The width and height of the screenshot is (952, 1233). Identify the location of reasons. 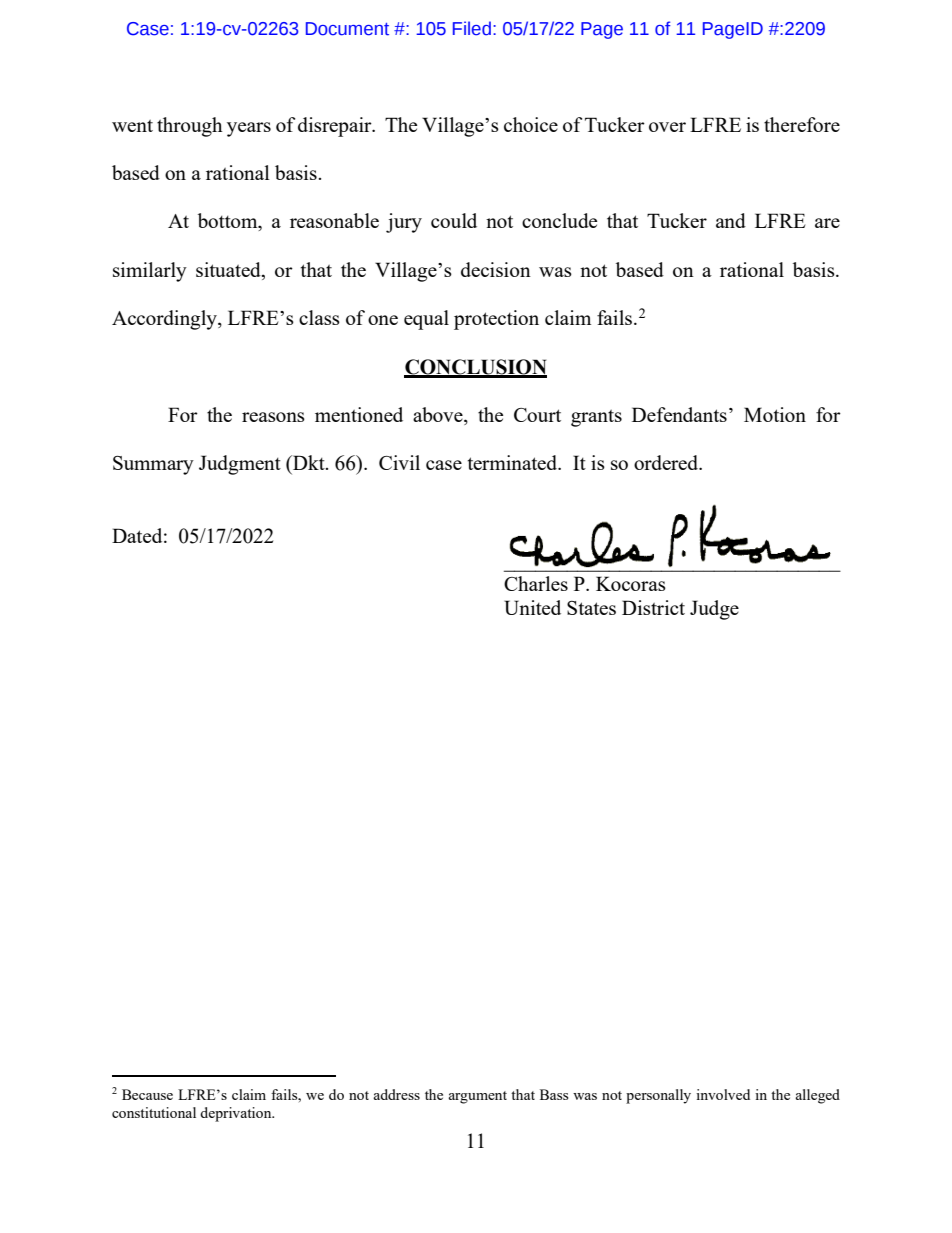
(273, 417).
